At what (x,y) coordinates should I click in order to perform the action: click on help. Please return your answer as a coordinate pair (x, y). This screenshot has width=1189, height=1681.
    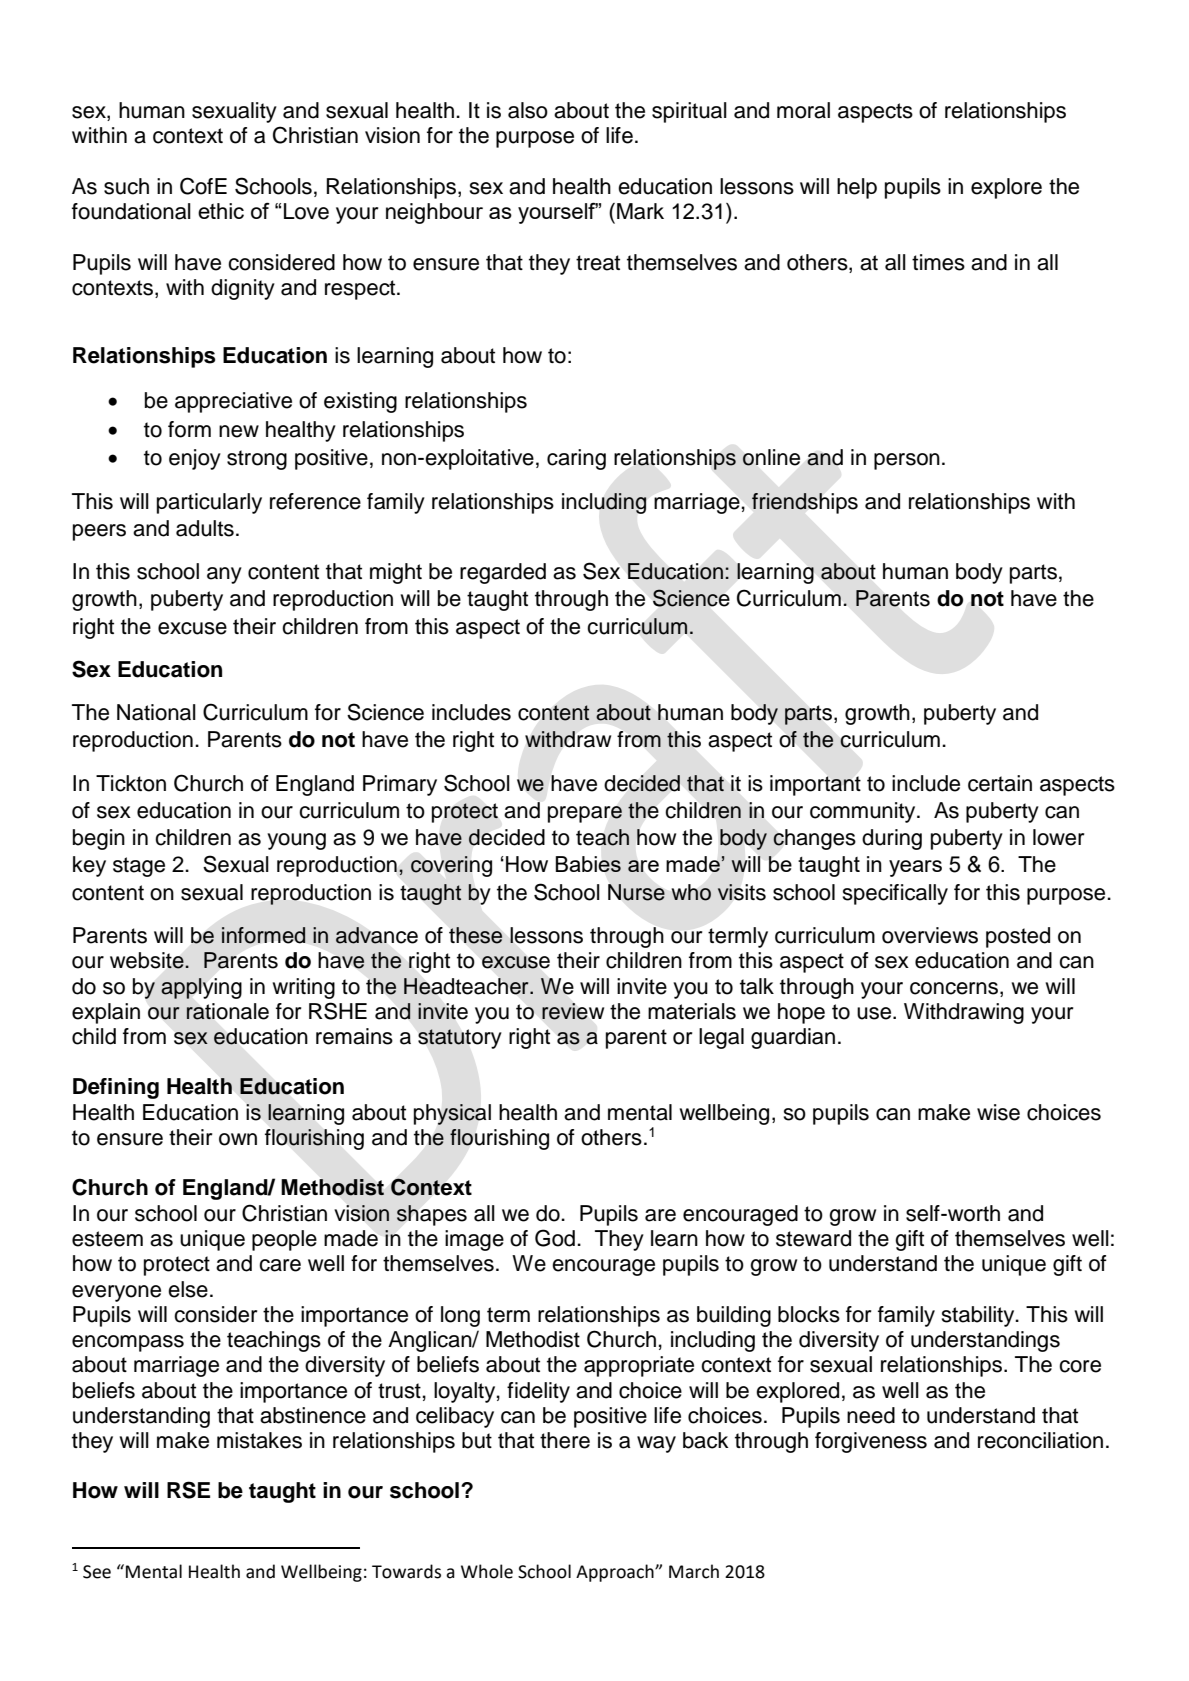
    Looking at the image, I should click on (857, 188).
